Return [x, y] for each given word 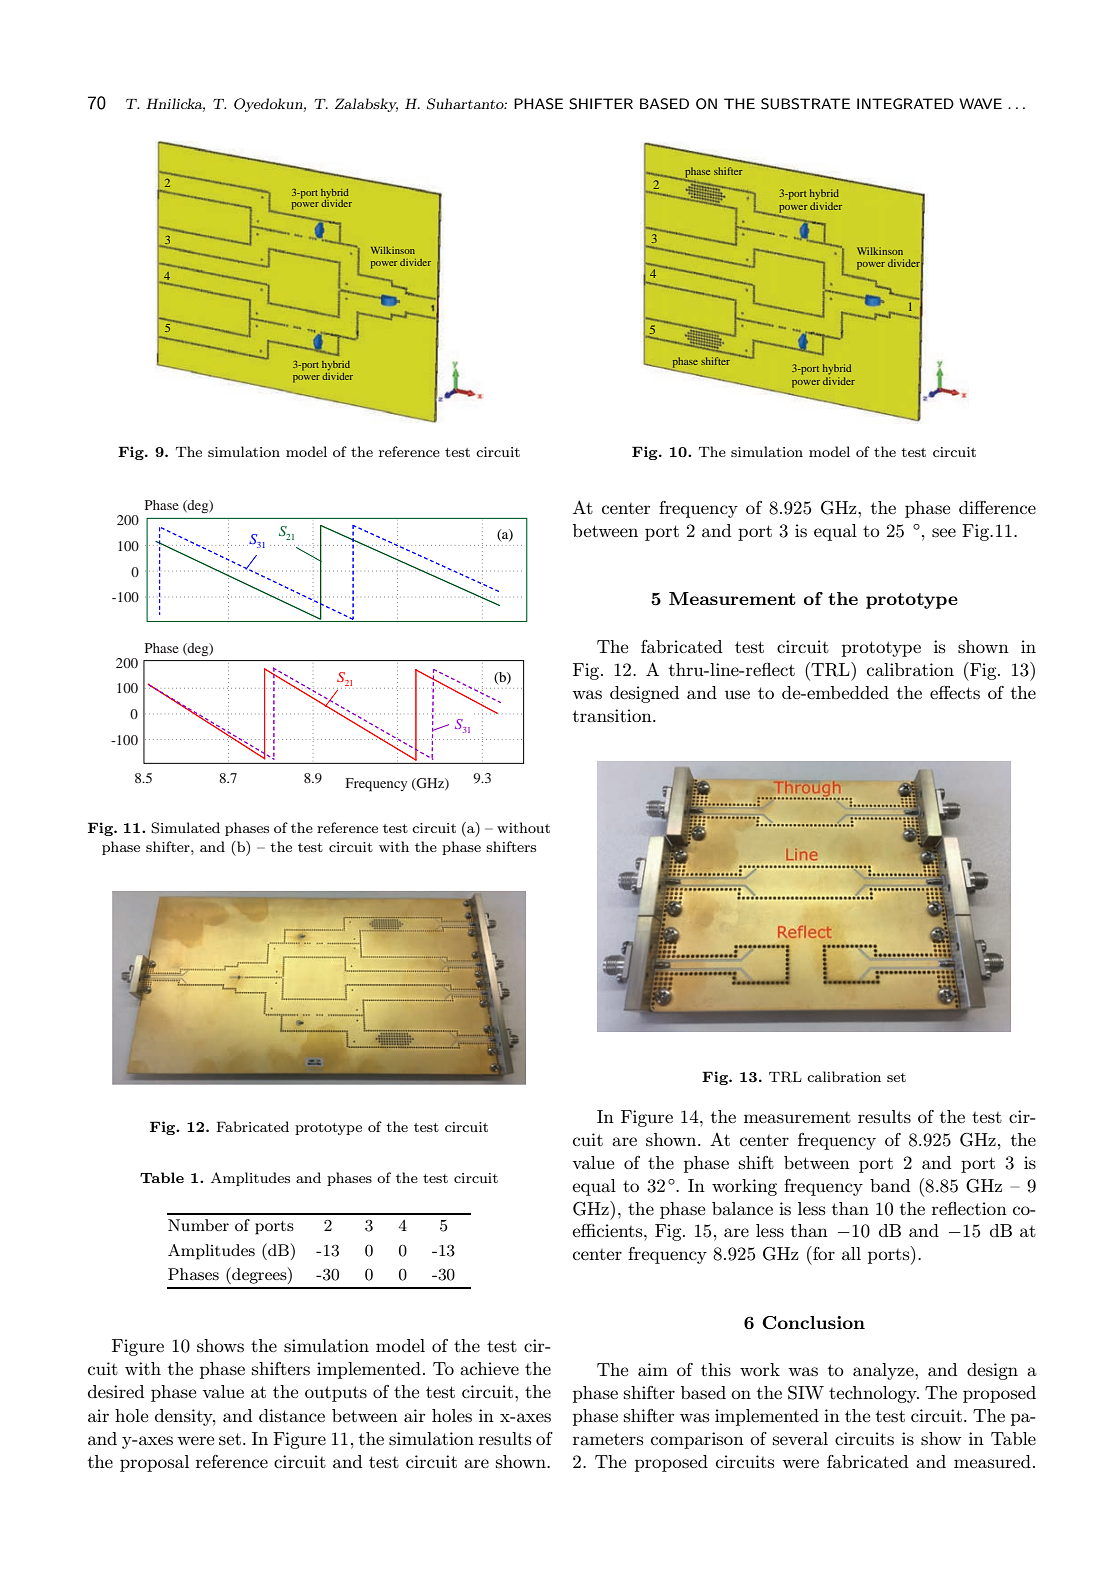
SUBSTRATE [805, 104]
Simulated [185, 828]
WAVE [980, 103]
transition [613, 716]
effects [955, 693]
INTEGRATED [905, 103]
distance [292, 1415]
